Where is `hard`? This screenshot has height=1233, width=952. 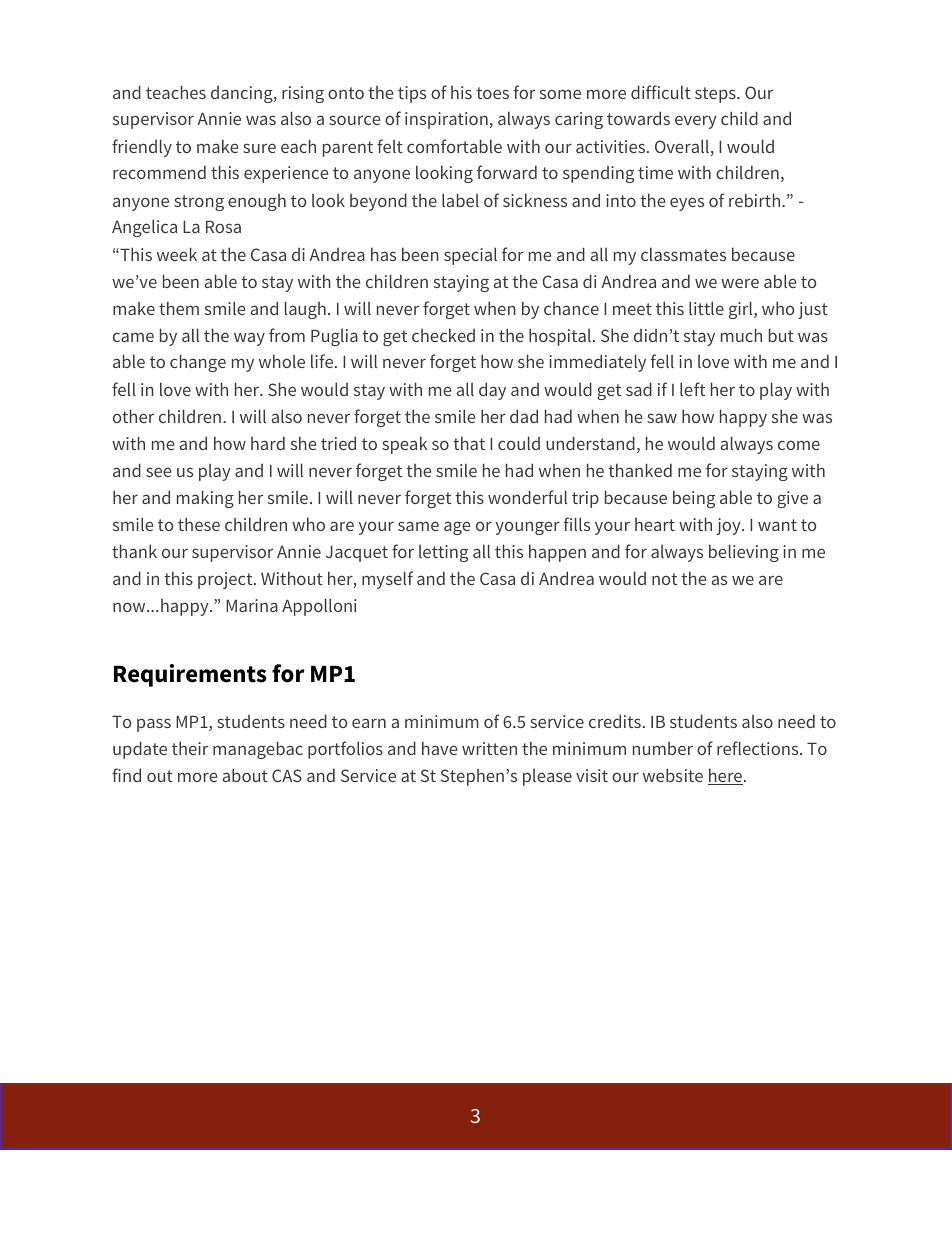
hard is located at coordinates (268, 443).
